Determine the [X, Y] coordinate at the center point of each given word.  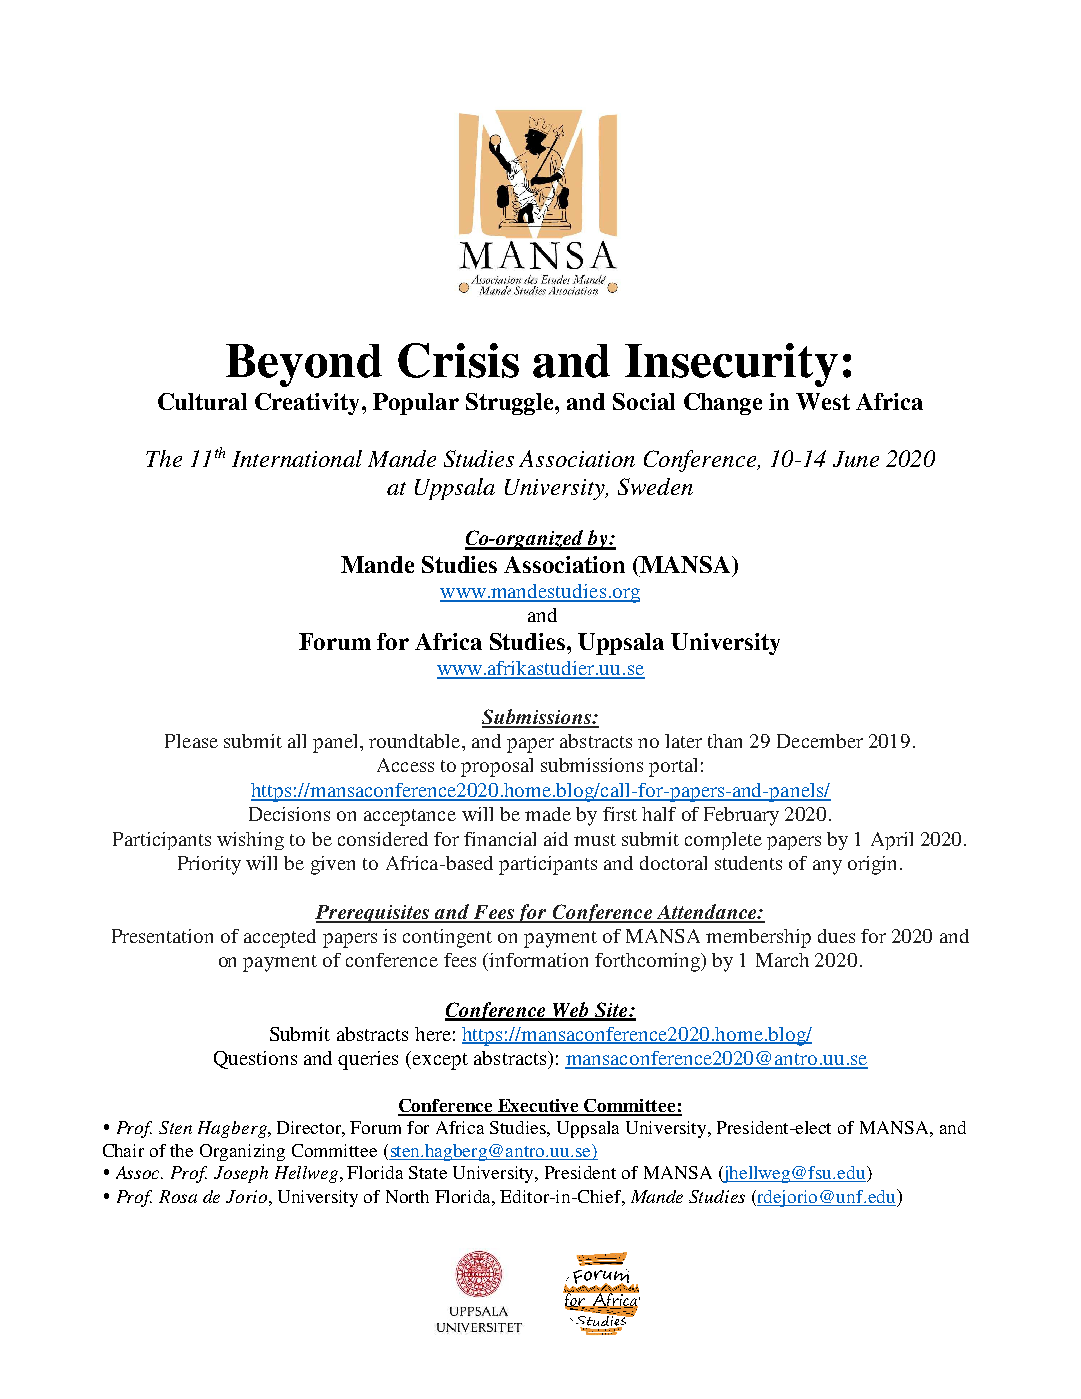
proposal [497, 767]
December [820, 741]
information [538, 960]
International [297, 458]
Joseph [241, 1174]
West [823, 401]
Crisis [458, 360]
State [428, 1172]
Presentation [162, 936]
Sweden [655, 486]
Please [191, 741]
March [782, 960]
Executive [539, 1107]
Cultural [202, 401]
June [856, 459]
